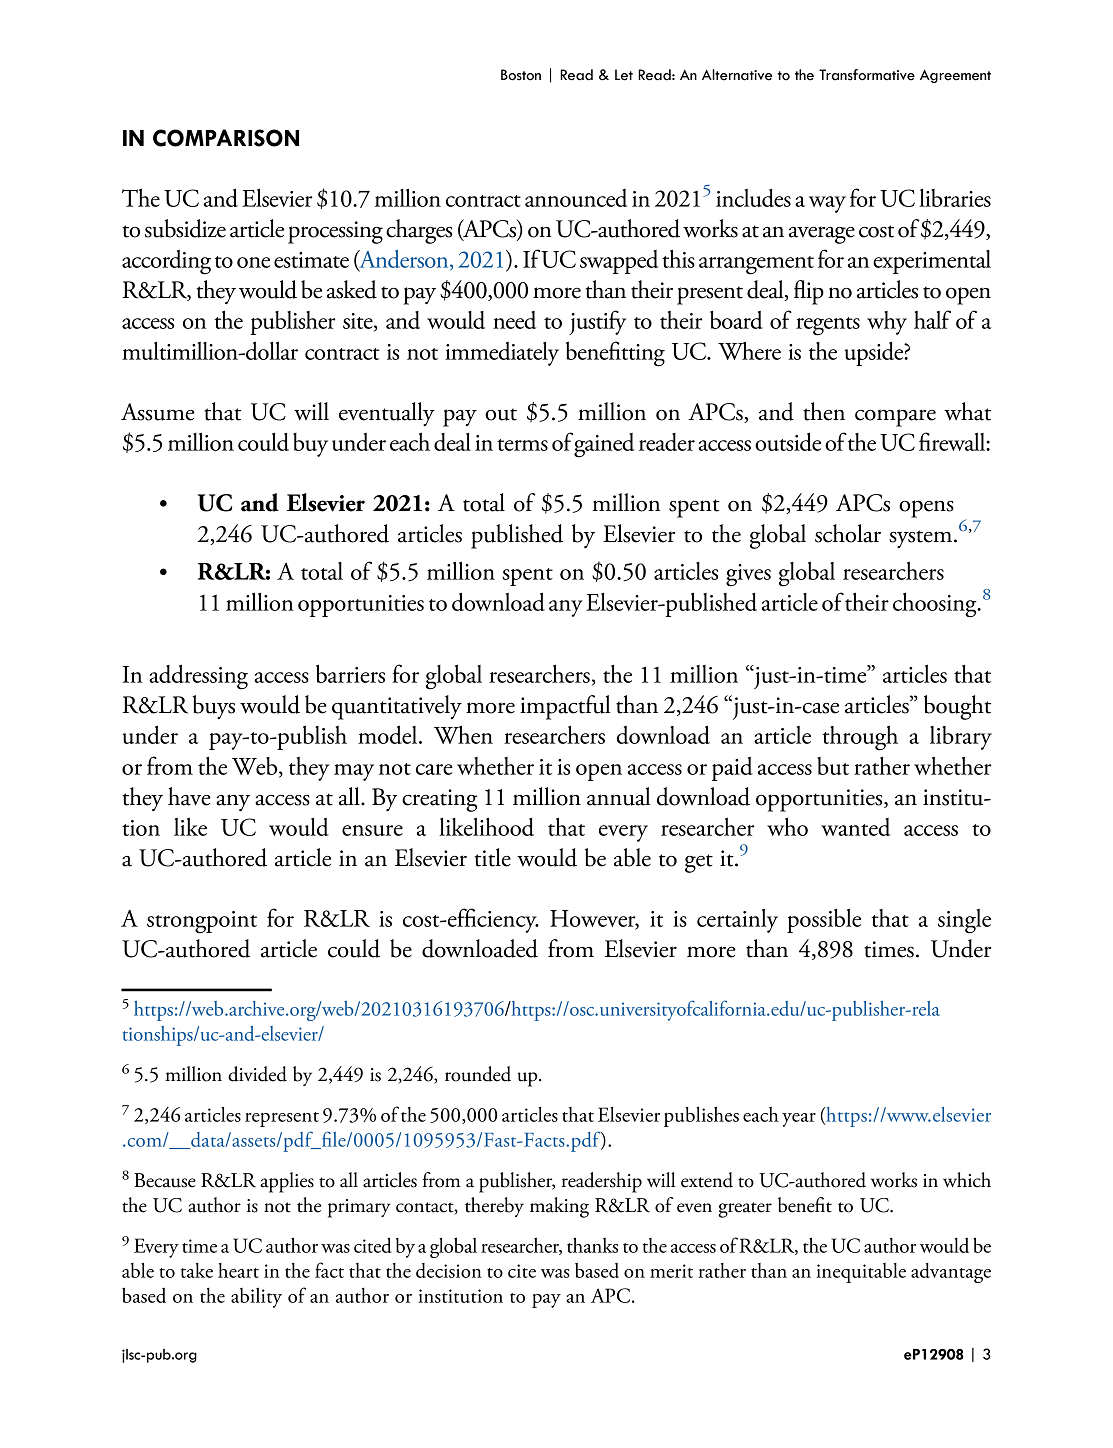 This screenshot has width=1113, height=1448. I want to click on through, so click(860, 738).
